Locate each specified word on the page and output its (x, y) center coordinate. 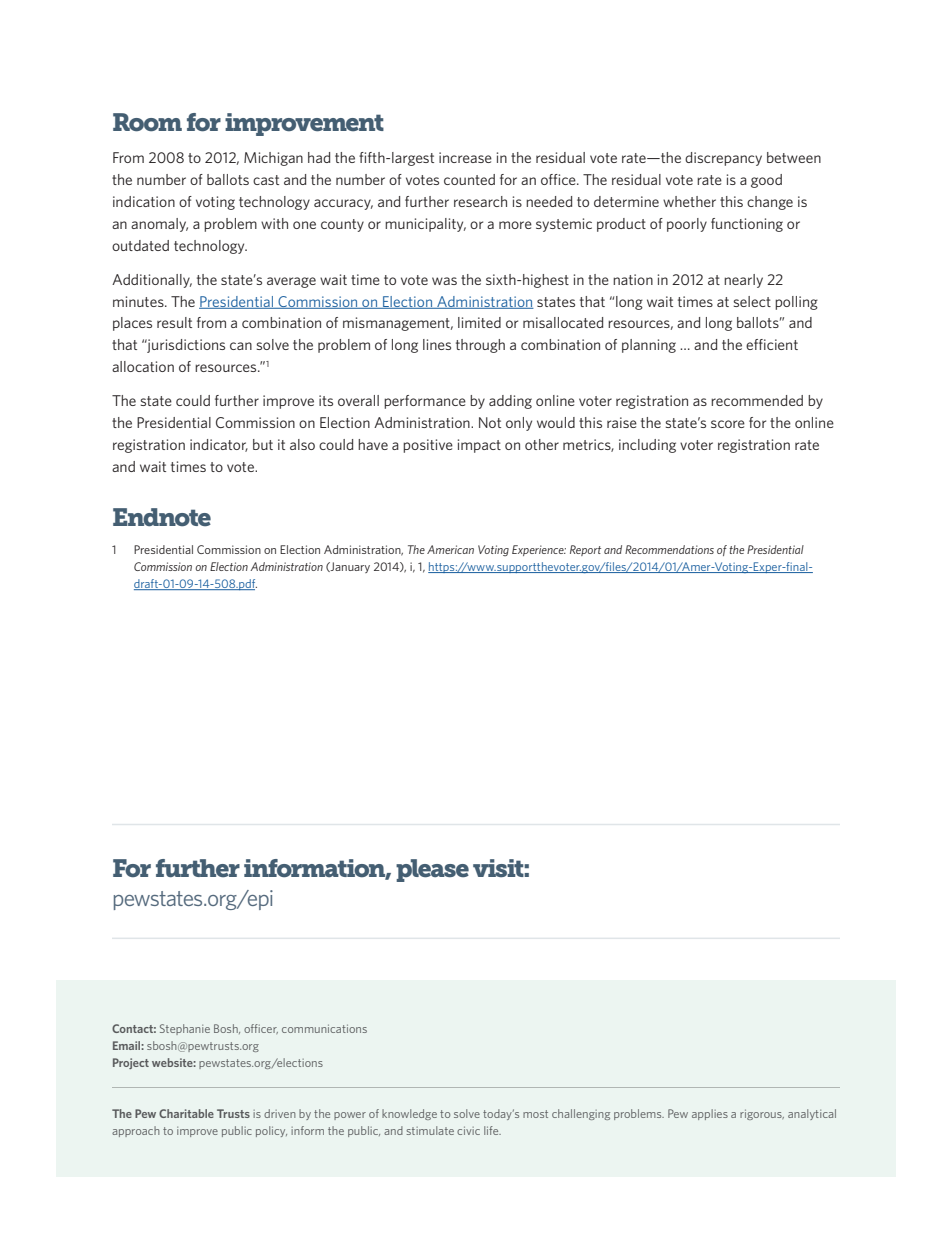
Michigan (273, 159)
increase (465, 157)
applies (710, 1114)
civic (468, 1130)
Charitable (186, 1113)
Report (585, 550)
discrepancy (723, 159)
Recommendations (669, 549)
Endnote (162, 517)
